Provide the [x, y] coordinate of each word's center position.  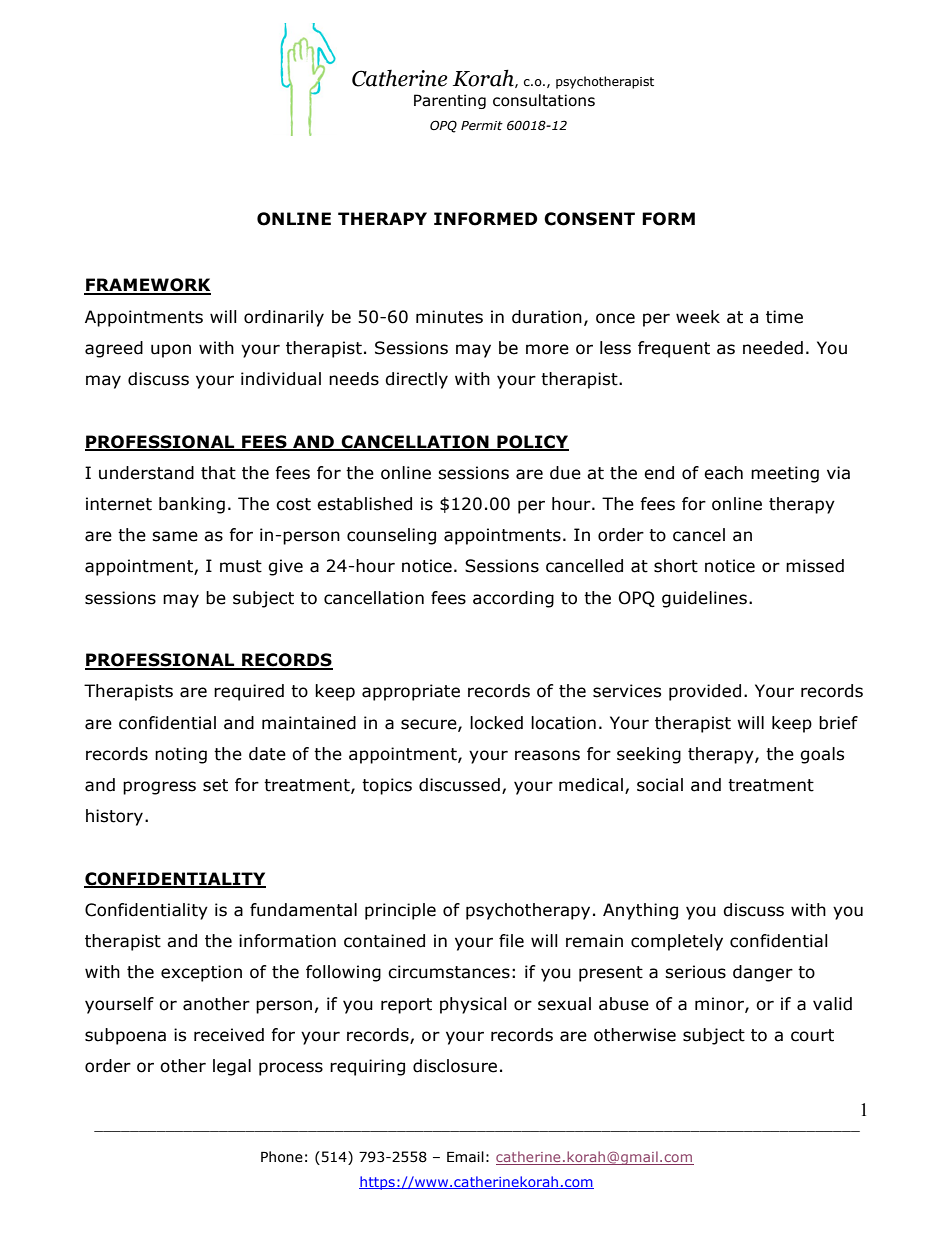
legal [232, 1067]
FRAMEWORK [147, 286]
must [241, 566]
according [513, 599]
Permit [482, 125]
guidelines [704, 599]
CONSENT [589, 219]
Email [465, 1157]
